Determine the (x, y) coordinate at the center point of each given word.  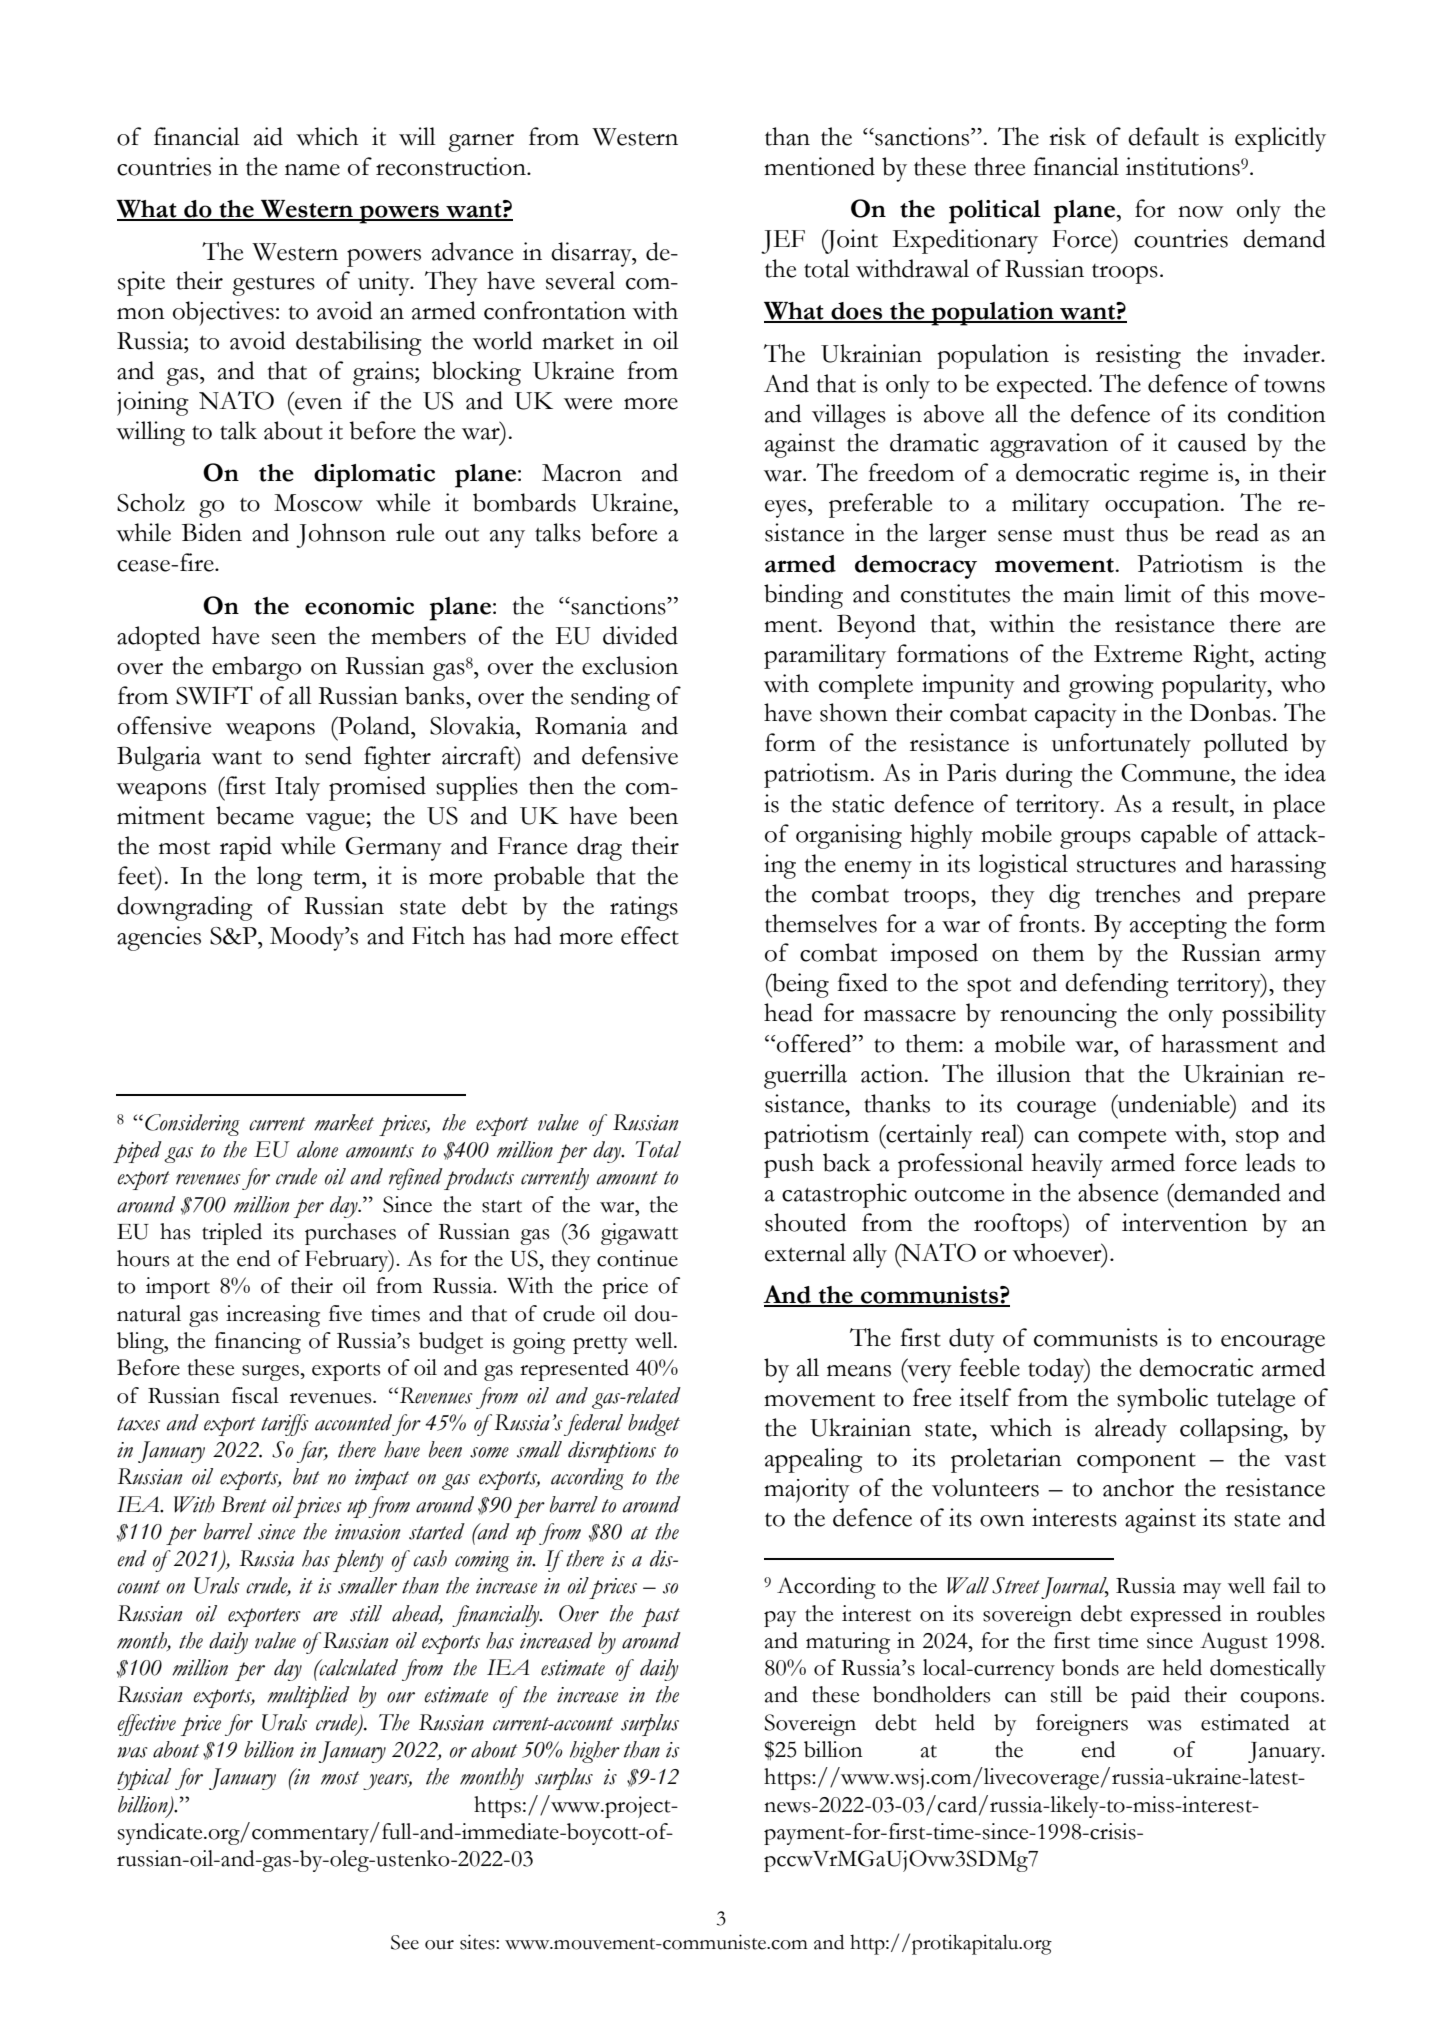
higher (595, 1752)
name (312, 170)
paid (1150, 1697)
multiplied (308, 1697)
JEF (783, 242)
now (1200, 212)
